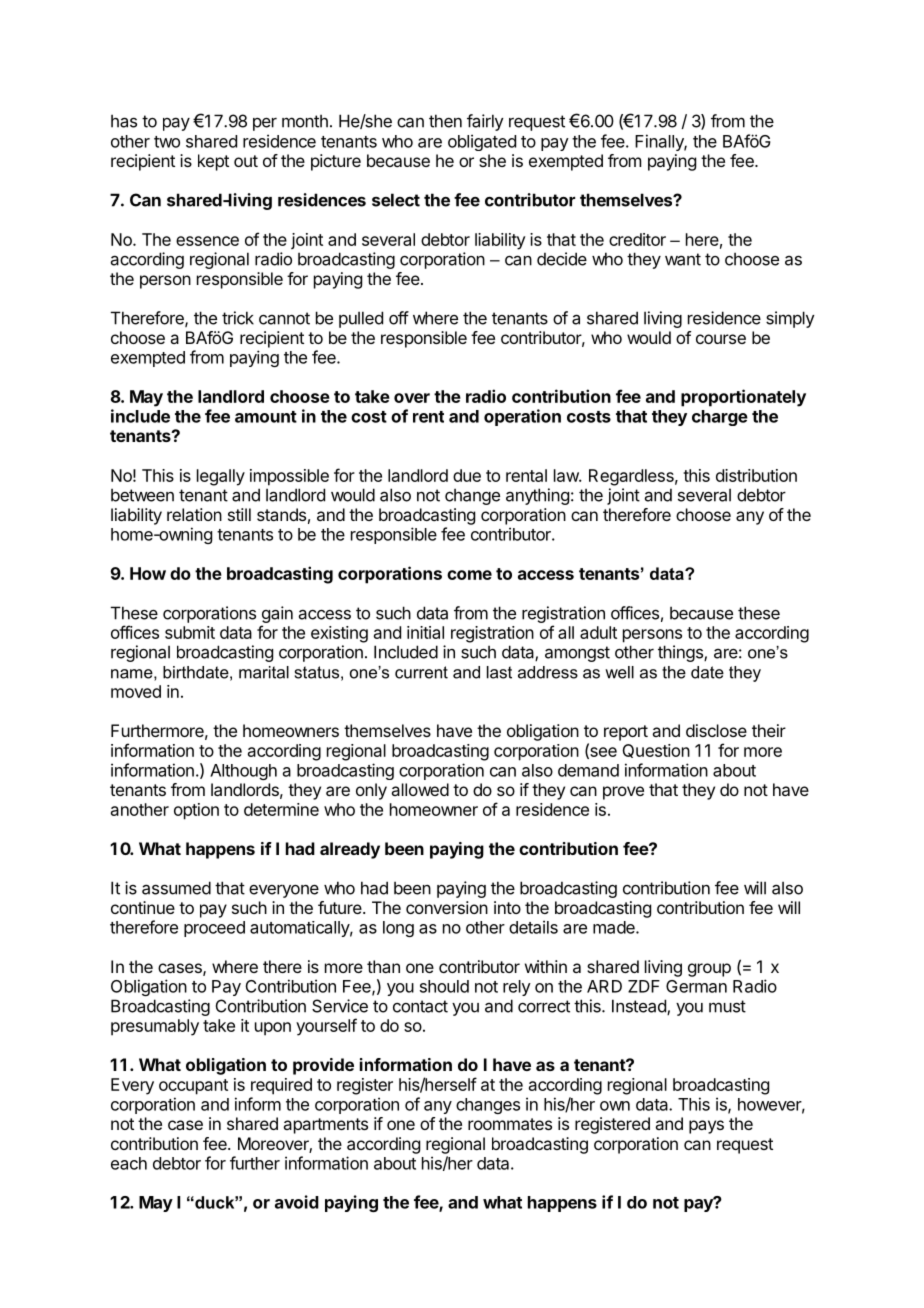  Describe the element at coordinates (129, 1163) in the screenshot. I see `each` at that location.
